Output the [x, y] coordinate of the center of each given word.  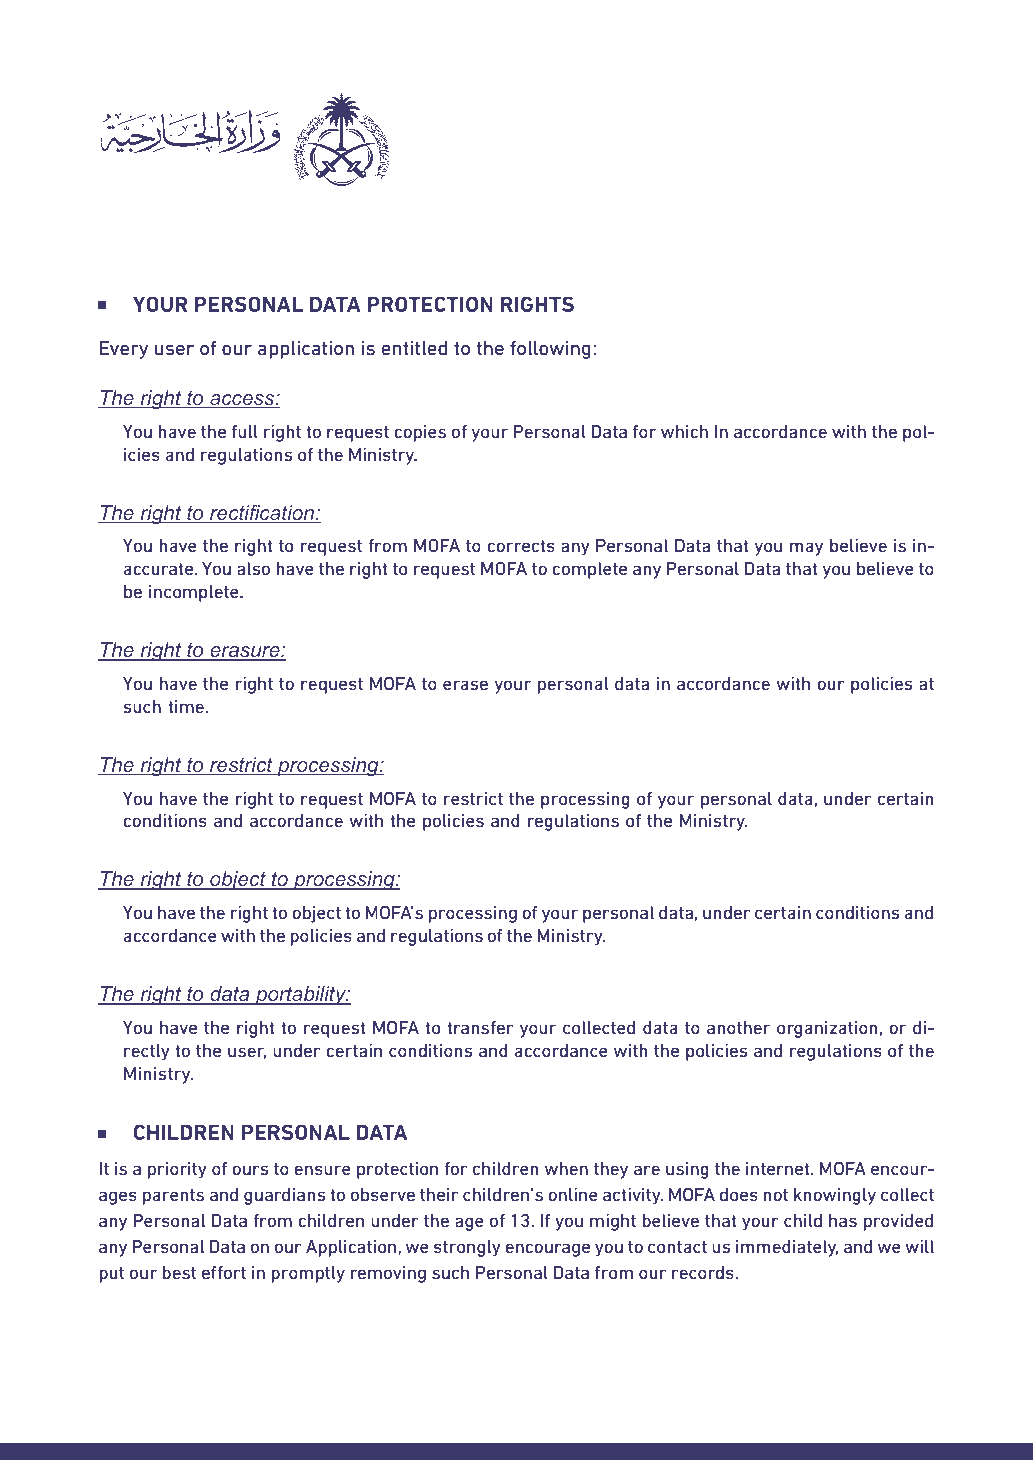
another [738, 1027]
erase [465, 685]
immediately [787, 1248]
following [550, 350]
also [253, 568]
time [186, 706]
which [684, 431]
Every [124, 350]
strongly [467, 1248]
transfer [480, 1027]
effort [224, 1272]
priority [177, 1170]
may [806, 549]
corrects [521, 546]
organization [827, 1029]
